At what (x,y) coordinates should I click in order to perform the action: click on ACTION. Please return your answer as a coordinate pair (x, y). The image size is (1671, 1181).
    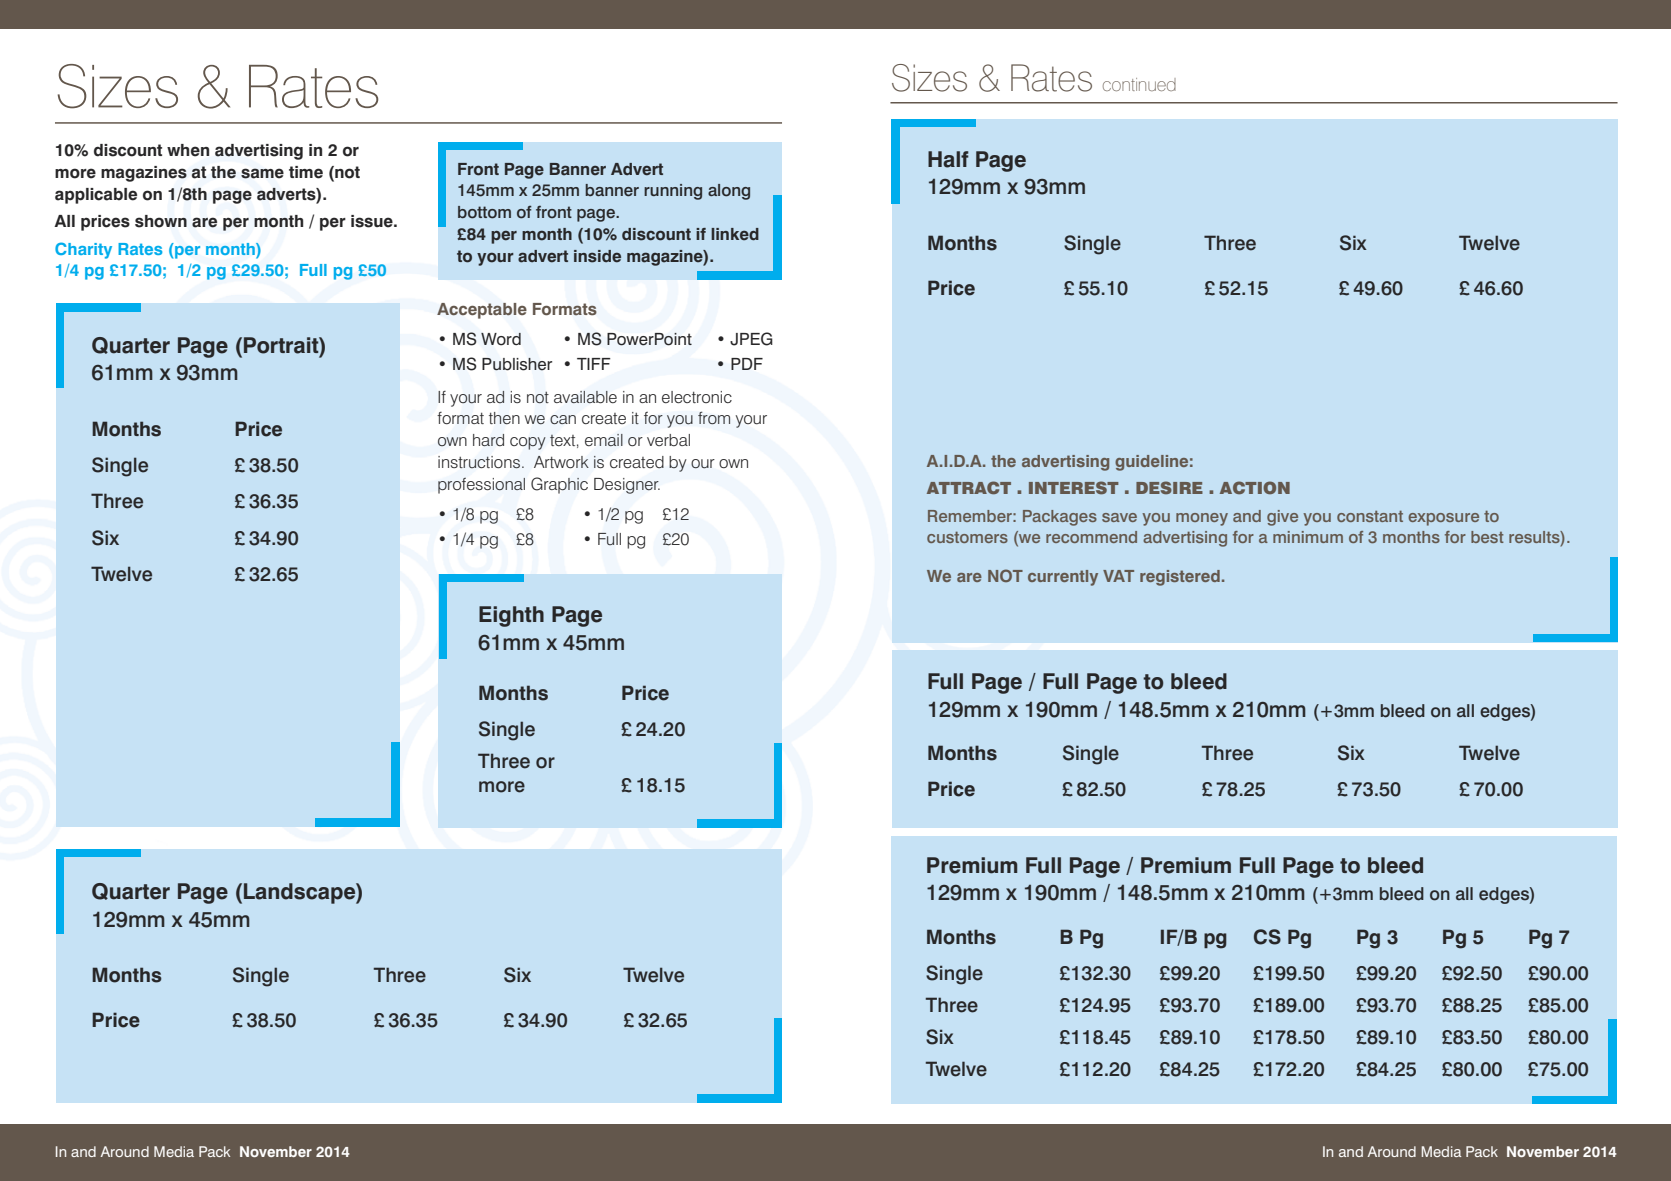
    Looking at the image, I should click on (1255, 487).
